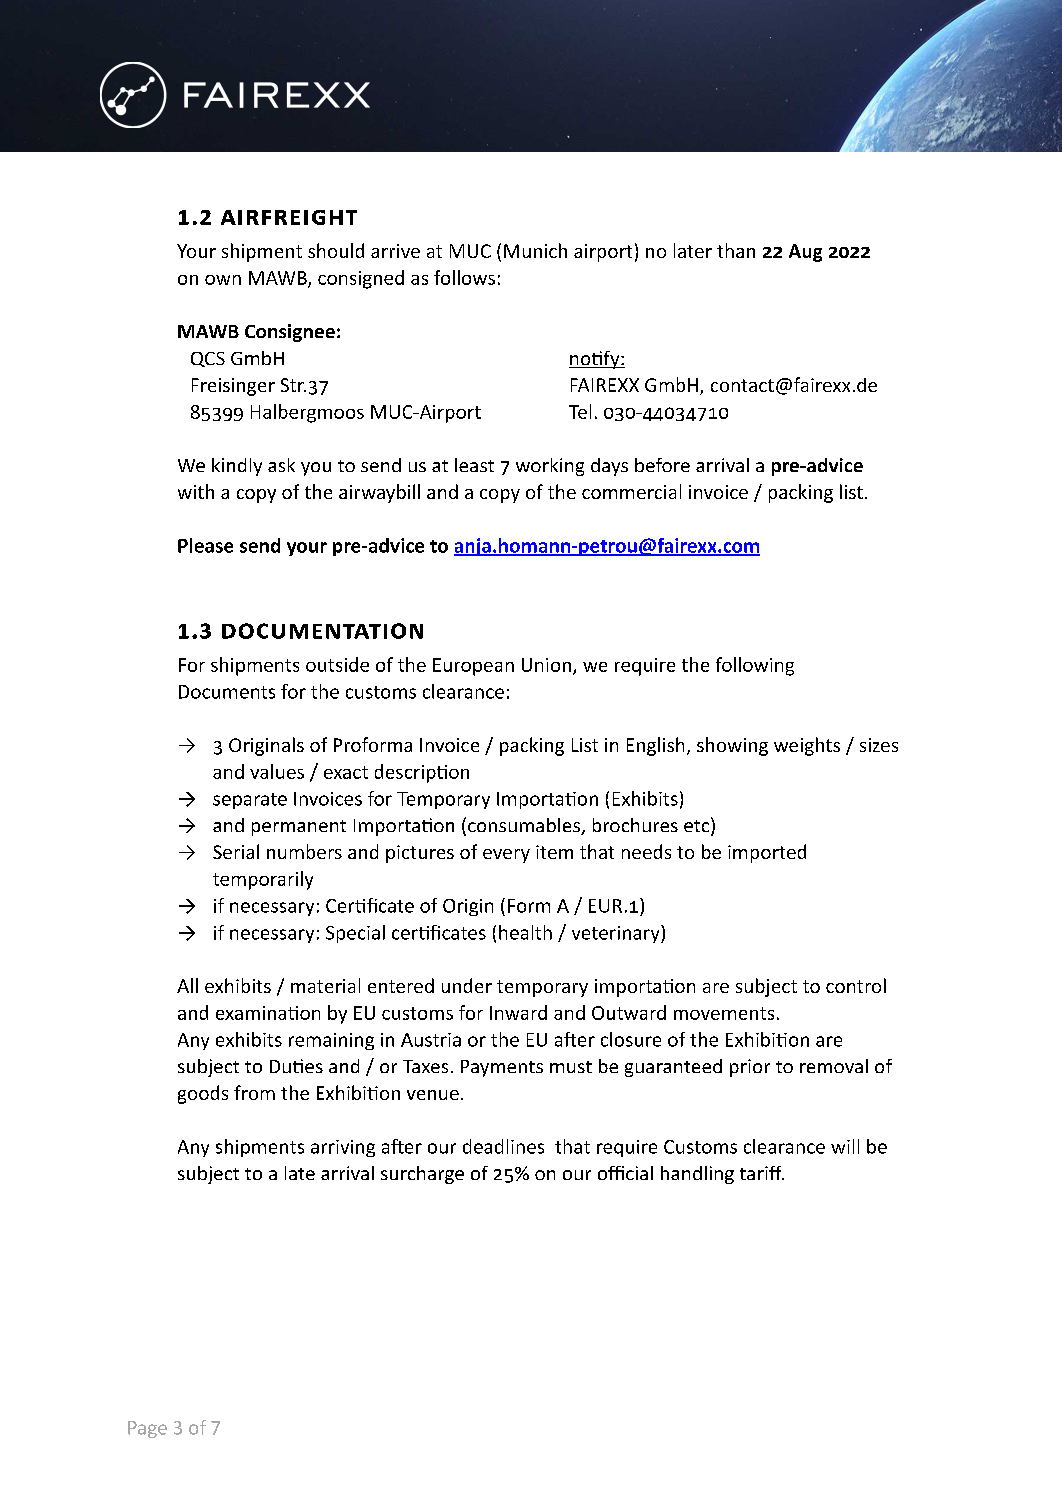  I want to click on own, so click(223, 280).
